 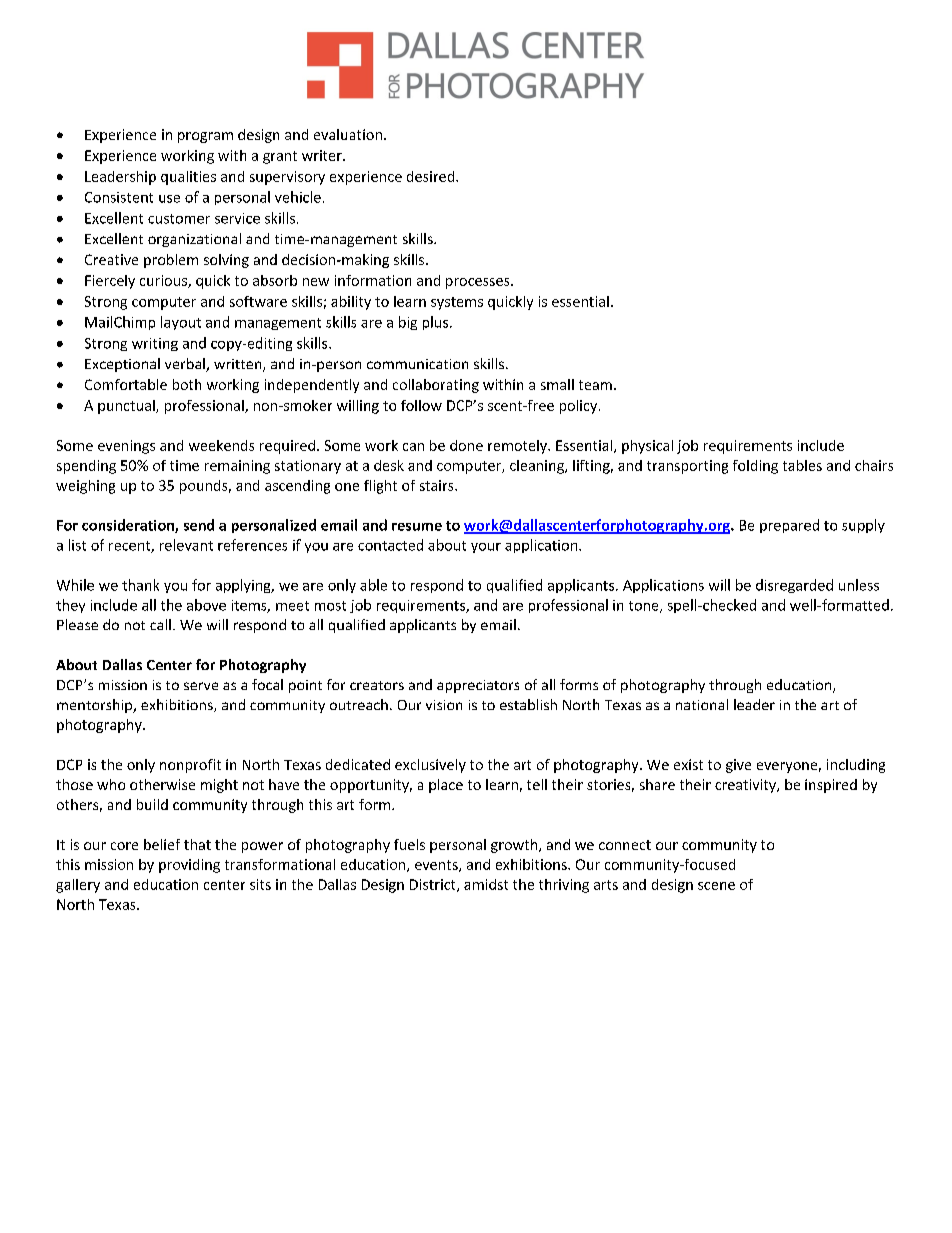 I want to click on both, so click(x=187, y=384).
